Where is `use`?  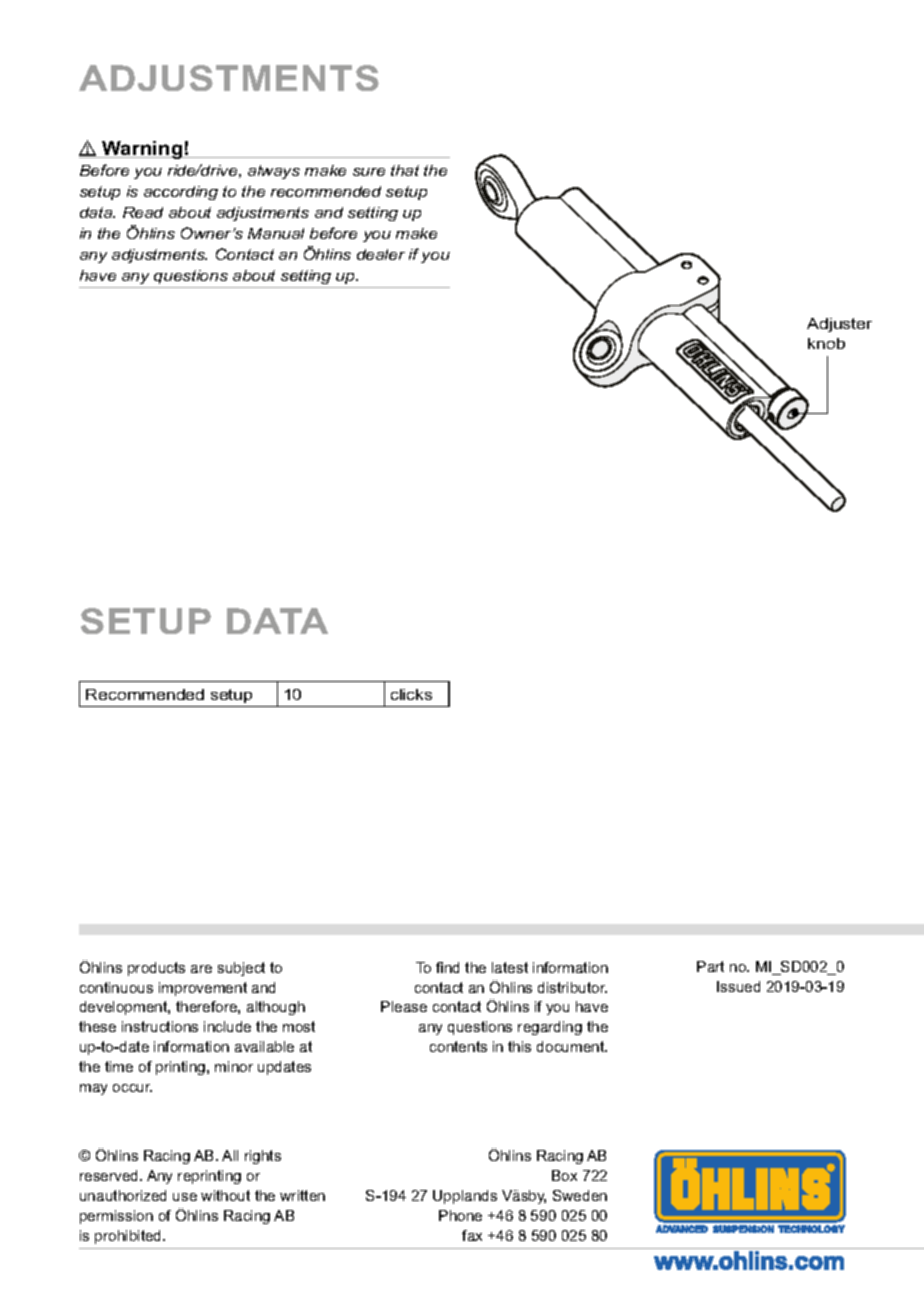
use is located at coordinates (185, 1197).
